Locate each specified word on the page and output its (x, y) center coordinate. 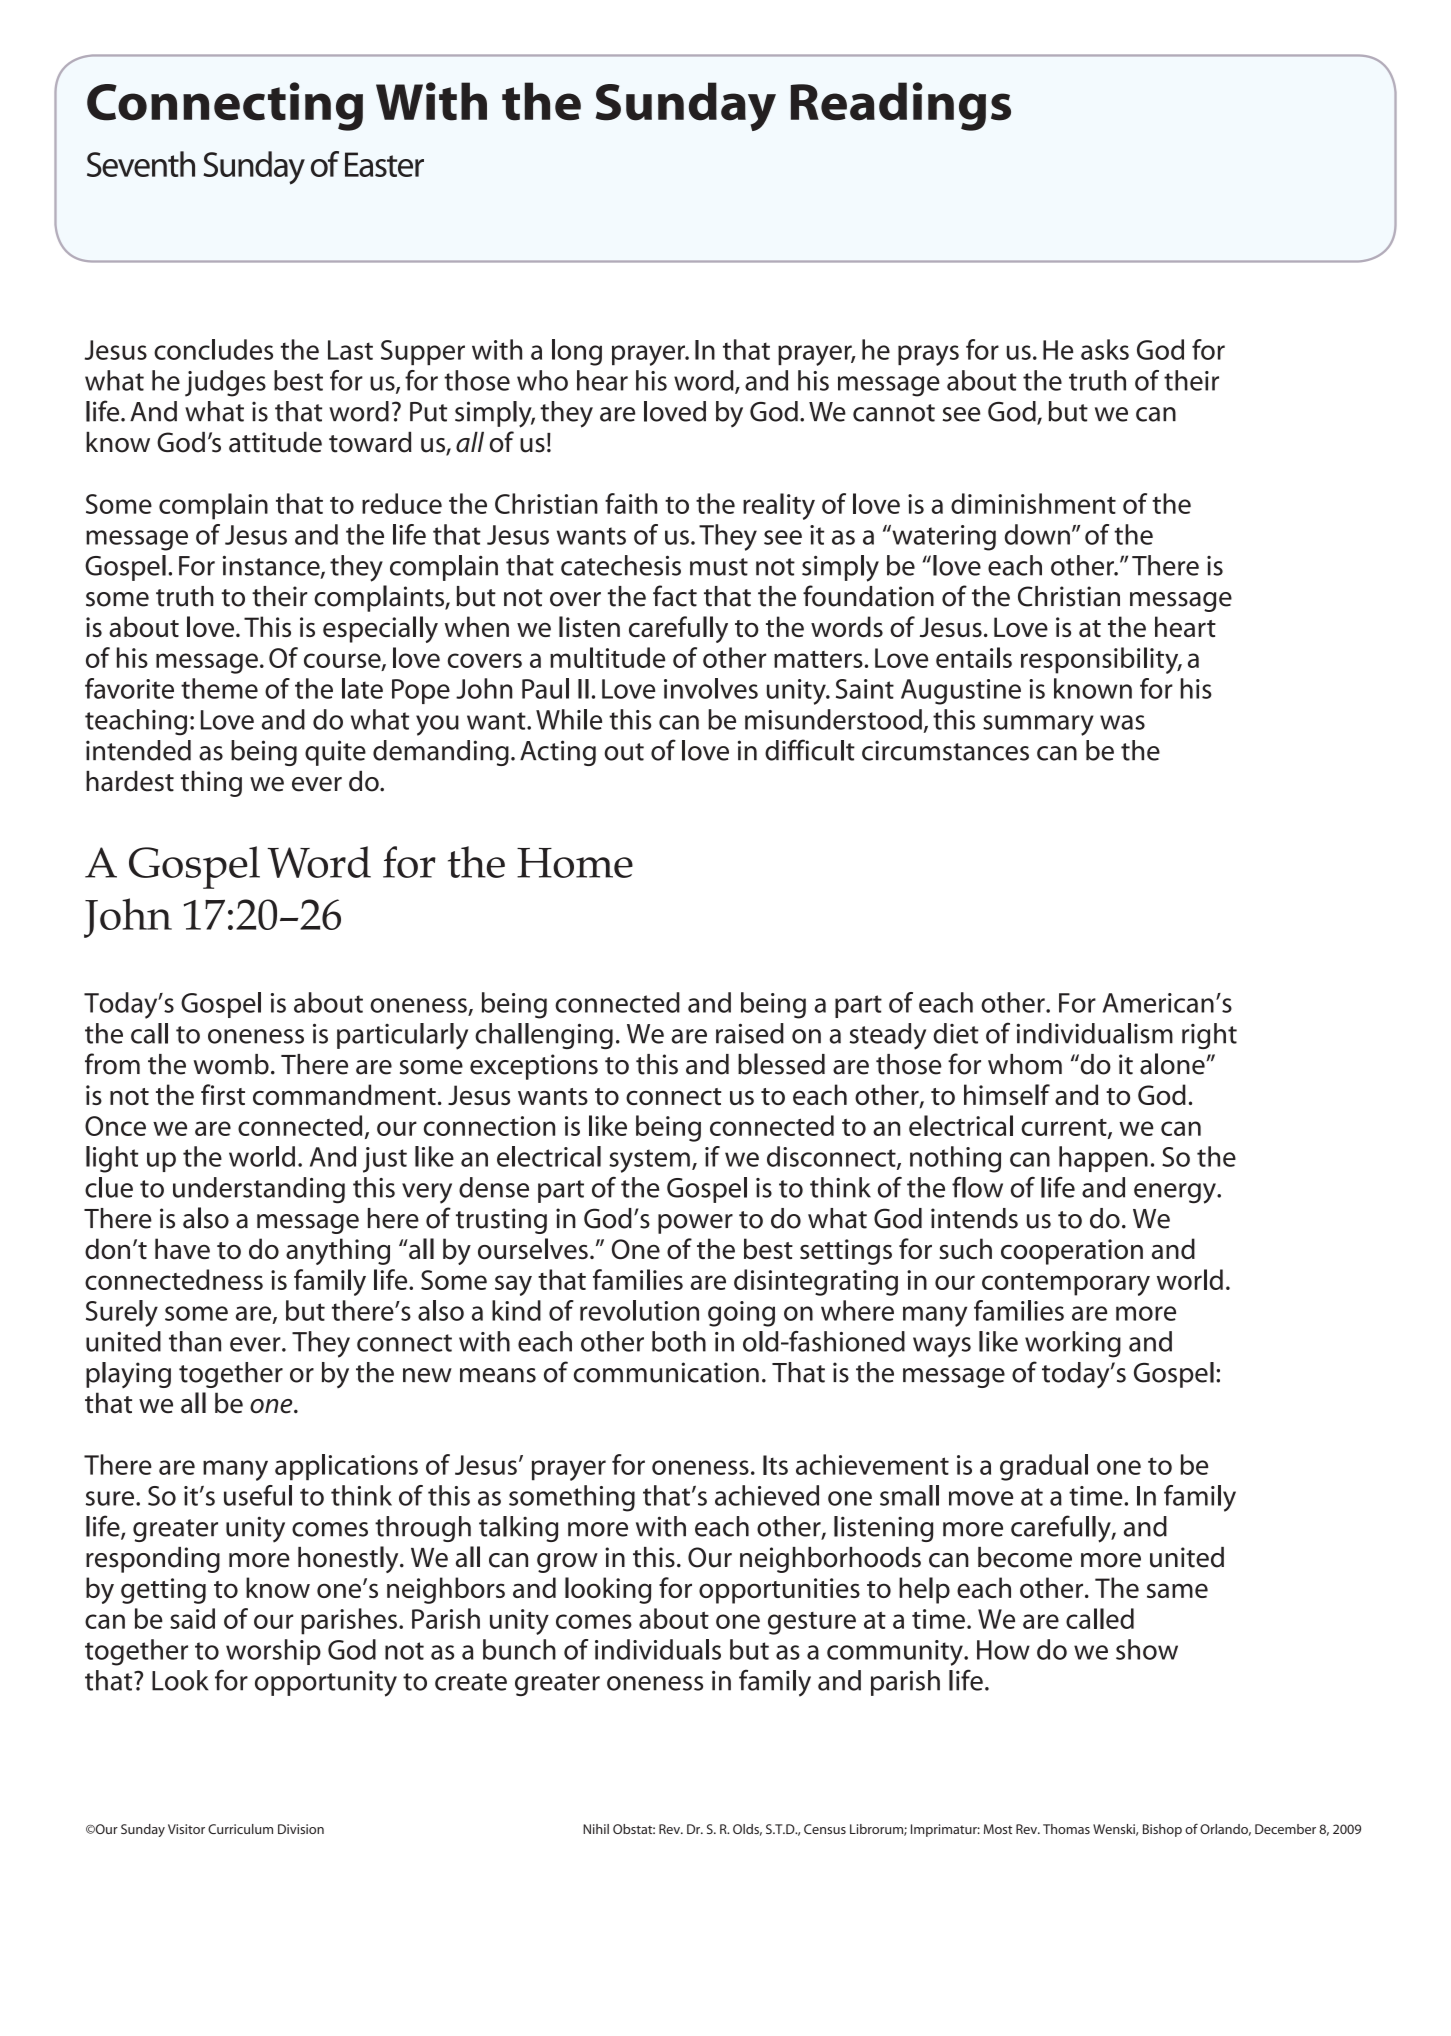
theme (219, 688)
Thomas (1066, 1829)
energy (1176, 1193)
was (1122, 722)
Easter (384, 164)
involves (711, 688)
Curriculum (240, 1829)
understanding (259, 1190)
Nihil (596, 1829)
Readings (901, 106)
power (695, 1224)
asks (1105, 349)
